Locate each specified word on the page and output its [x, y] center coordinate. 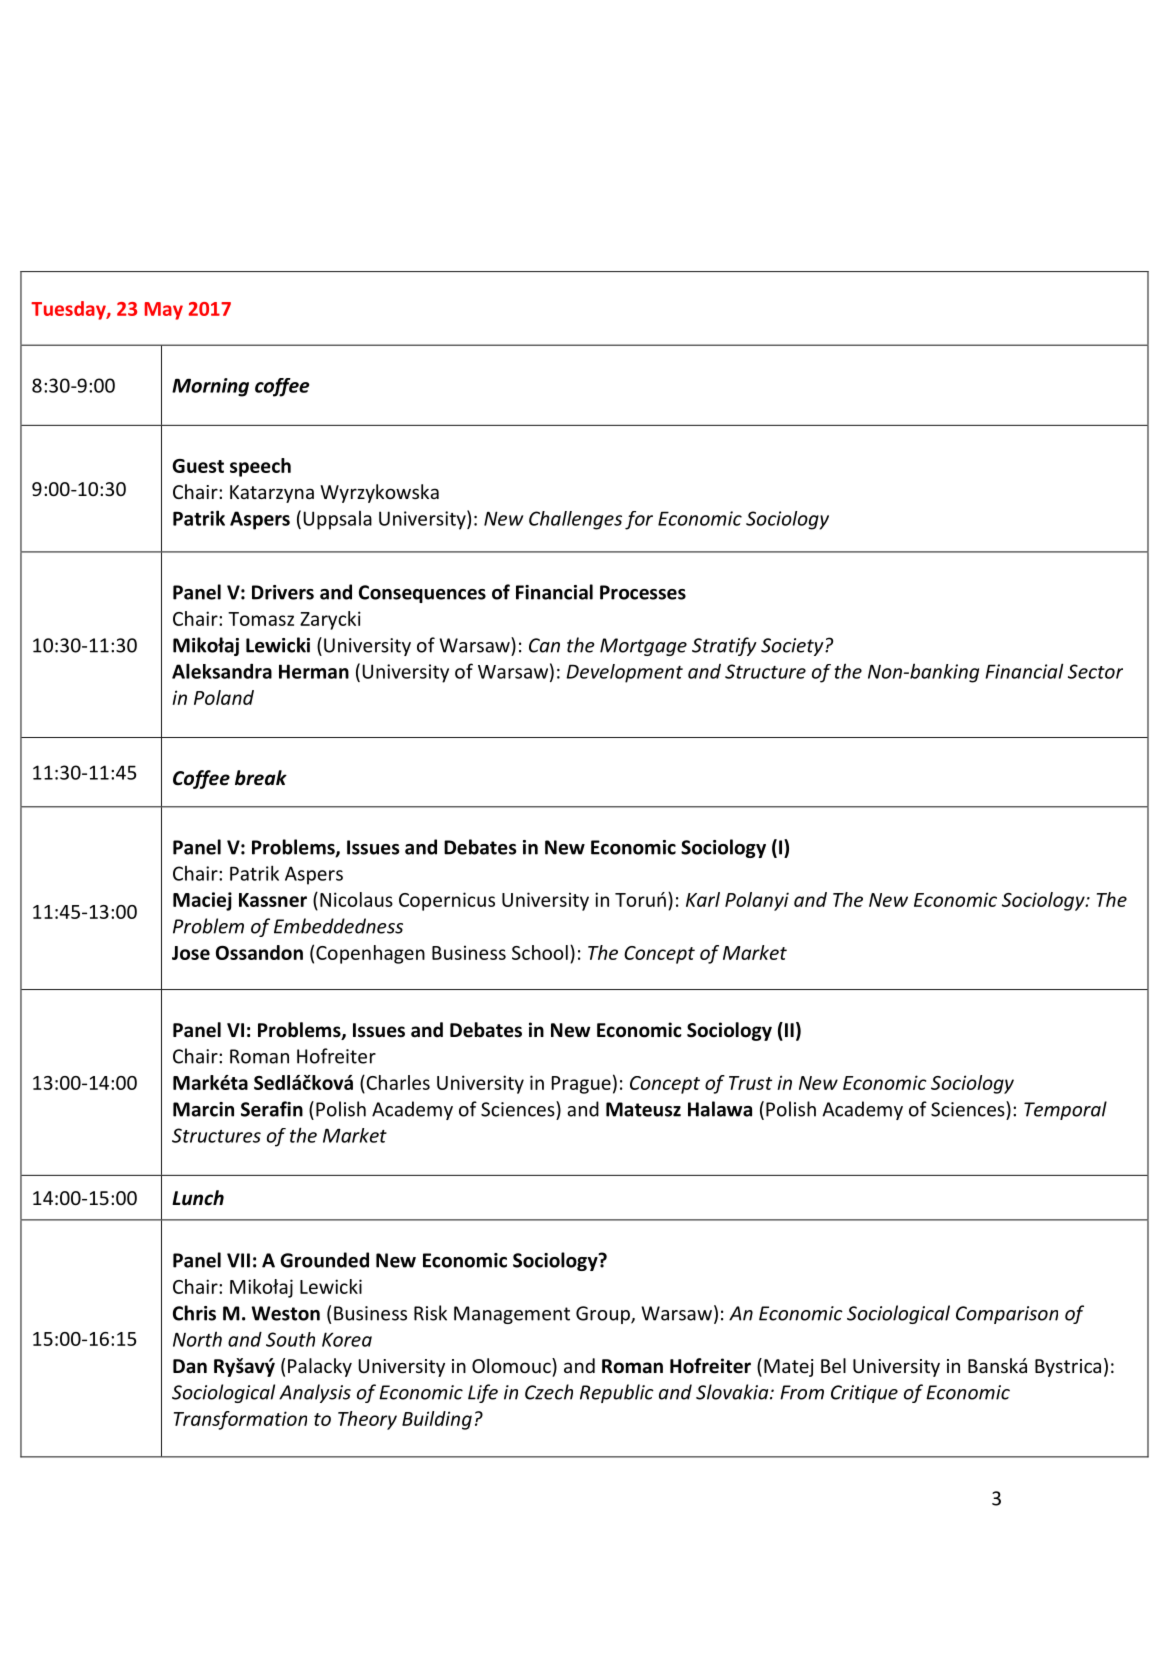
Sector [1095, 671]
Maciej [202, 901]
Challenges [575, 520]
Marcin [203, 1109]
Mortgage [643, 647]
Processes [643, 592]
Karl [703, 899]
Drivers [283, 592]
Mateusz [643, 1109]
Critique [864, 1394]
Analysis [315, 1393]
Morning [210, 387]
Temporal [1065, 1110]
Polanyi [757, 901]
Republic [617, 1393]
